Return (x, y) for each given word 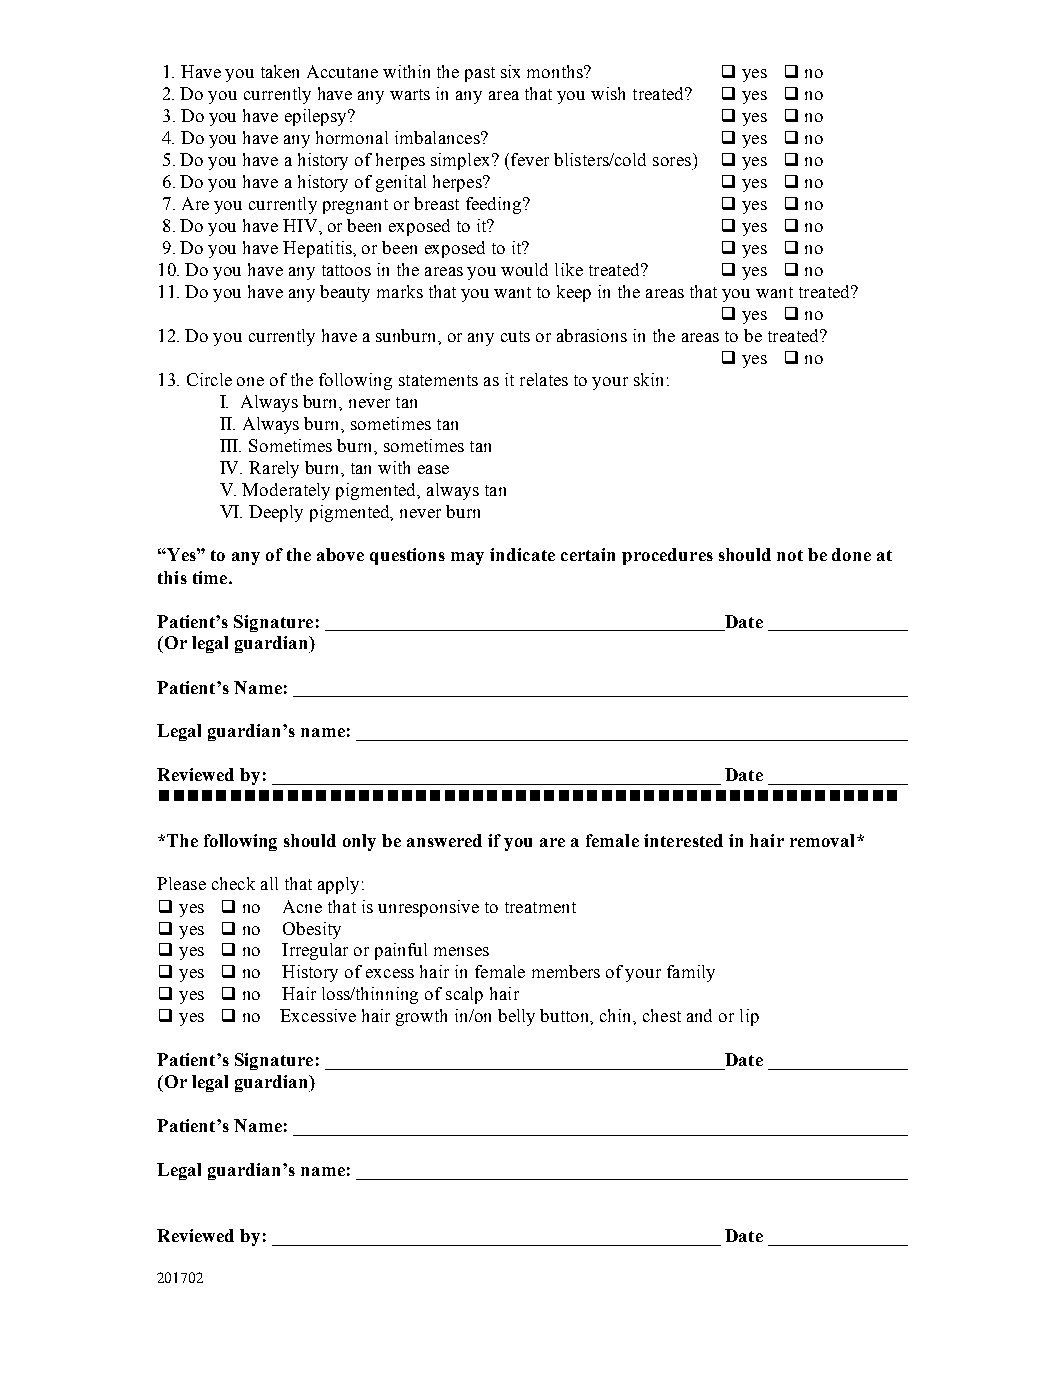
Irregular (315, 951)
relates (544, 379)
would (524, 269)
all (269, 883)
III (230, 445)
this (172, 577)
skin (648, 379)
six (510, 71)
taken (280, 71)
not (790, 555)
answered (444, 840)
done (851, 554)
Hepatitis (318, 249)
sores (672, 161)
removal (824, 840)
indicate (522, 554)
